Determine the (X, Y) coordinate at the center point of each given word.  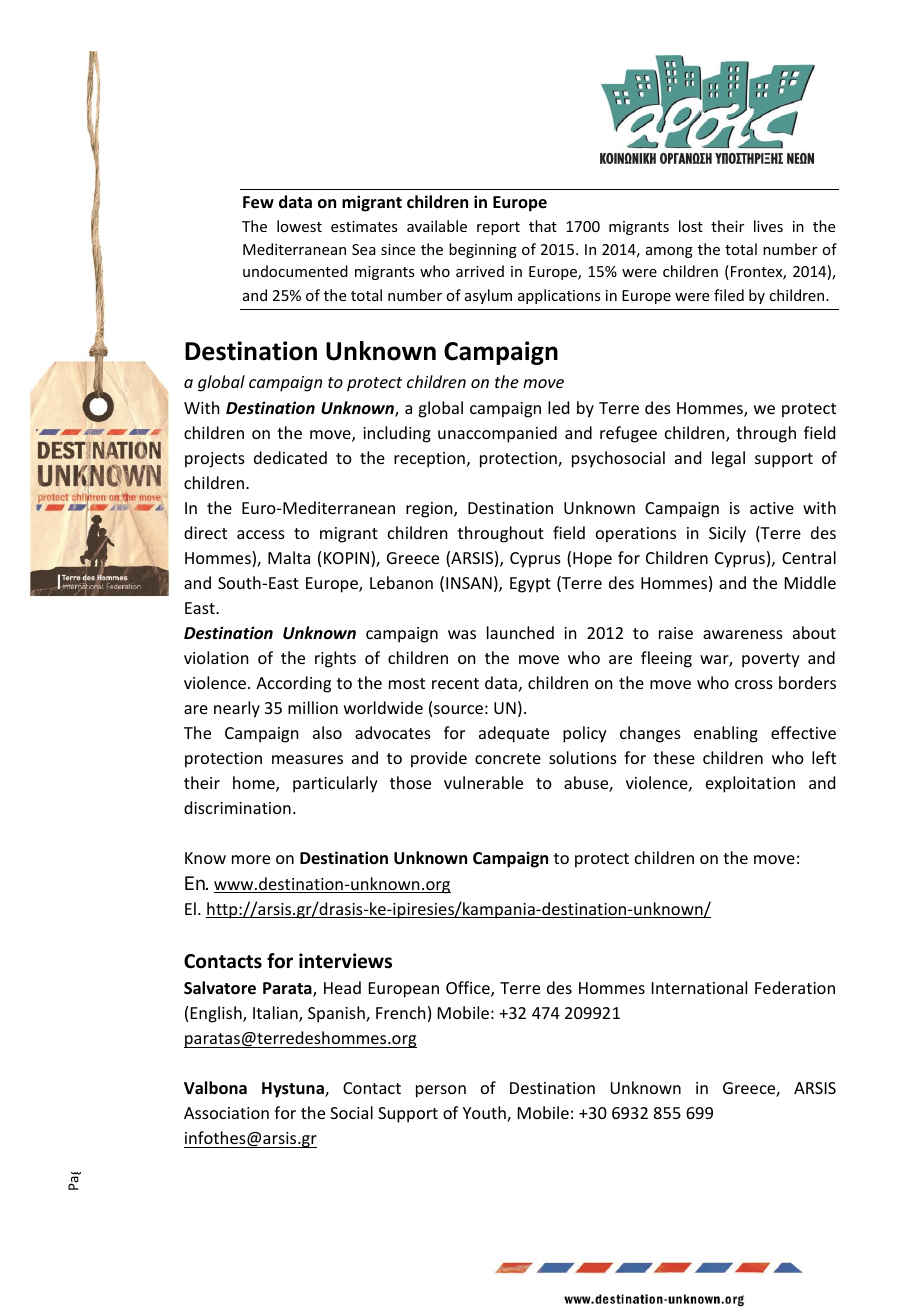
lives (768, 226)
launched (520, 632)
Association (226, 1113)
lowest (299, 226)
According (293, 684)
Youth (485, 1114)
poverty (771, 660)
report (498, 228)
